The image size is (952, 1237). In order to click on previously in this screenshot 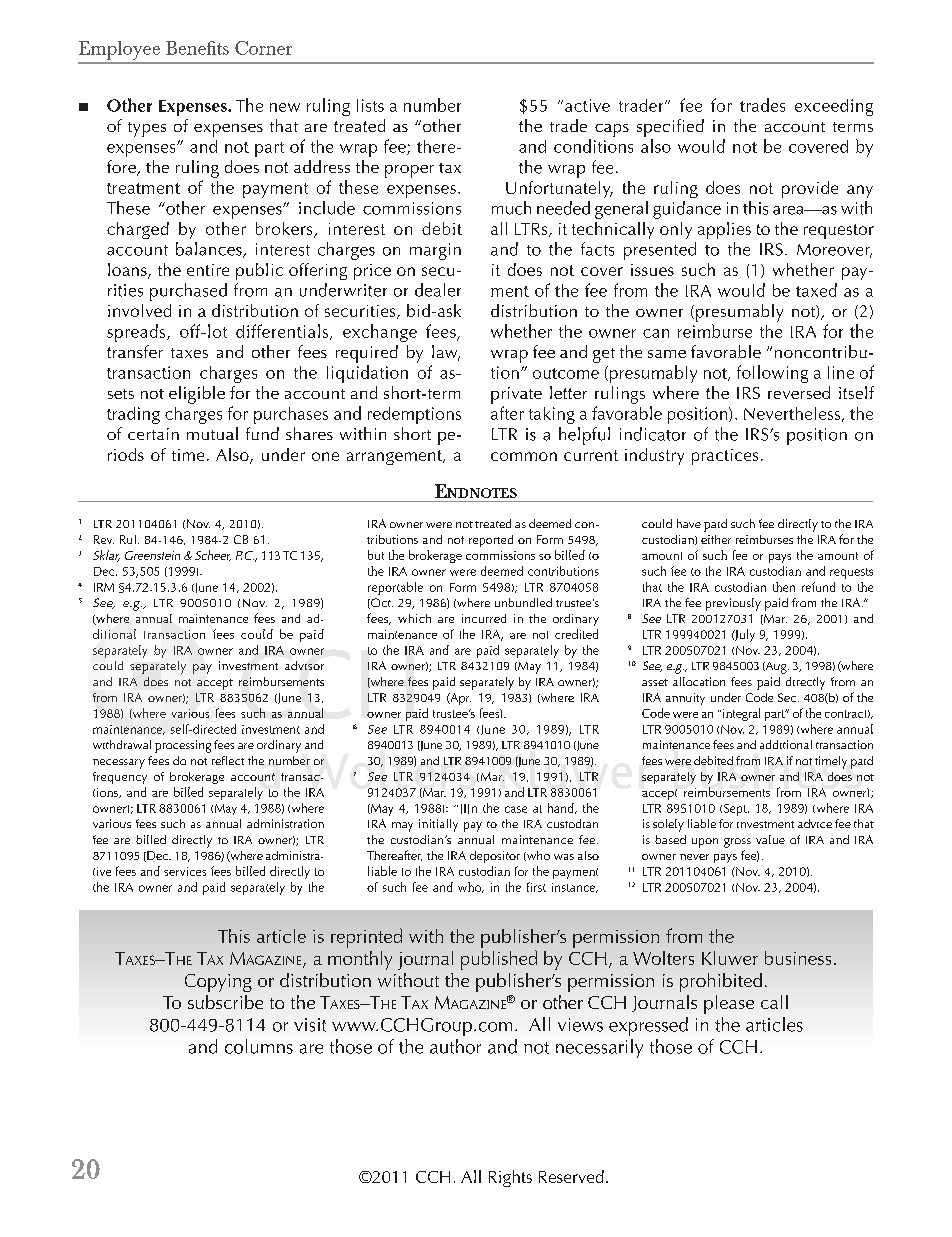, I will do `click(733, 604)`.
